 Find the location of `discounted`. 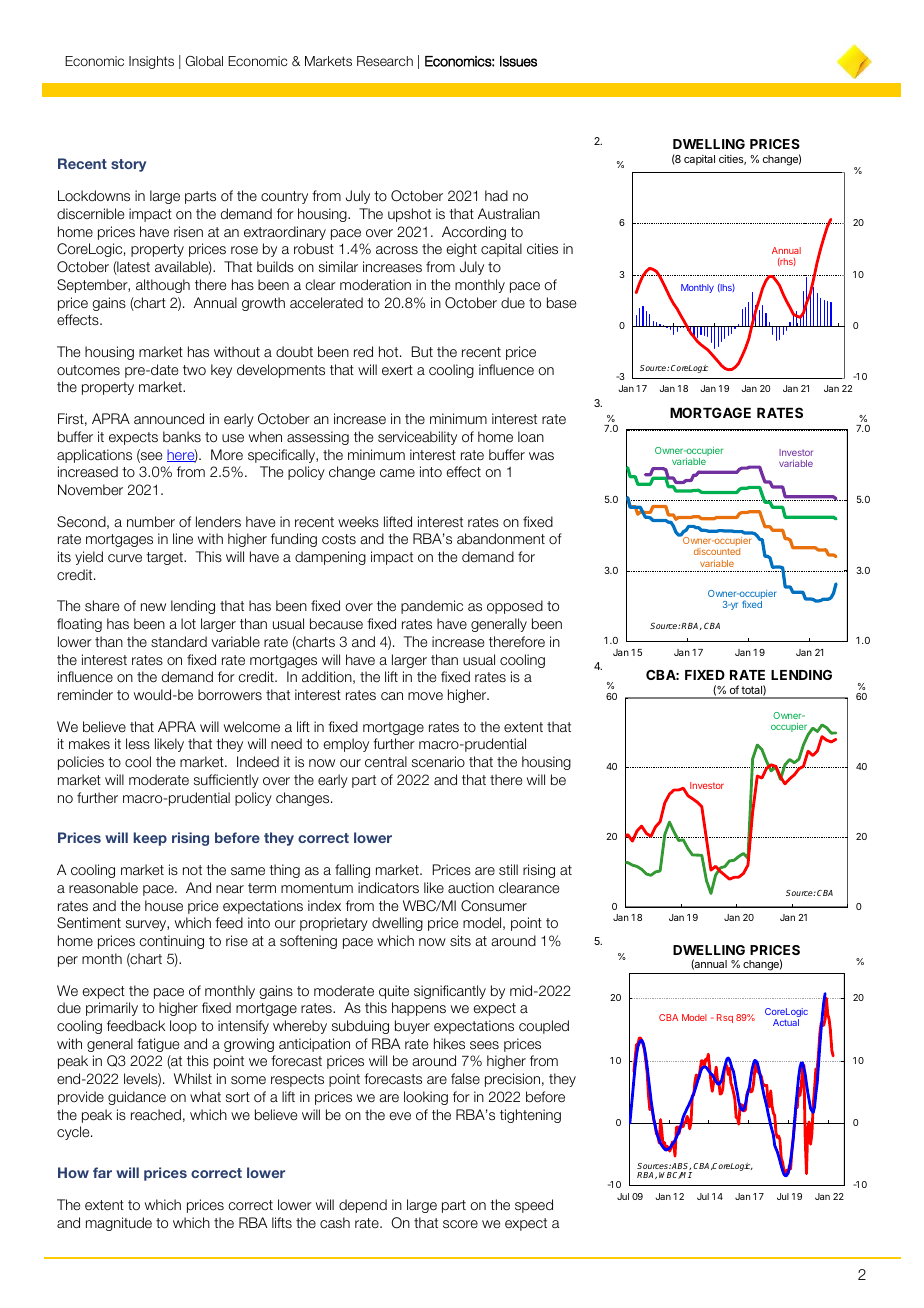

discounted is located at coordinates (717, 551).
